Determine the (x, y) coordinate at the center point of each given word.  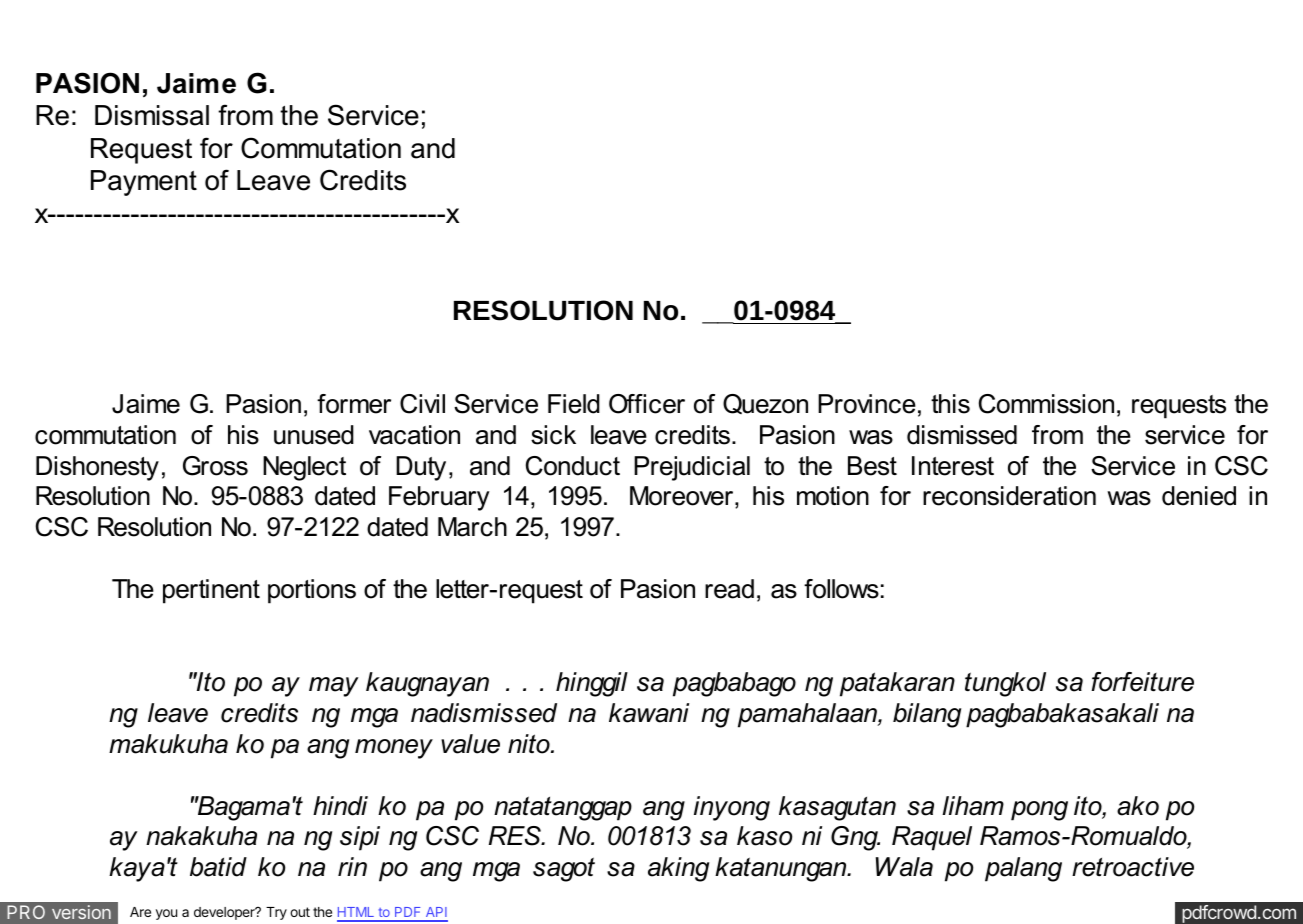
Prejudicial (692, 468)
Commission (1046, 404)
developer (225, 913)
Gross (215, 466)
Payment (144, 183)
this (950, 404)
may (334, 687)
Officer (647, 404)
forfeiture (1142, 682)
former (354, 404)
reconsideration (1009, 496)
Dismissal (152, 115)
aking (678, 869)
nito (530, 744)
